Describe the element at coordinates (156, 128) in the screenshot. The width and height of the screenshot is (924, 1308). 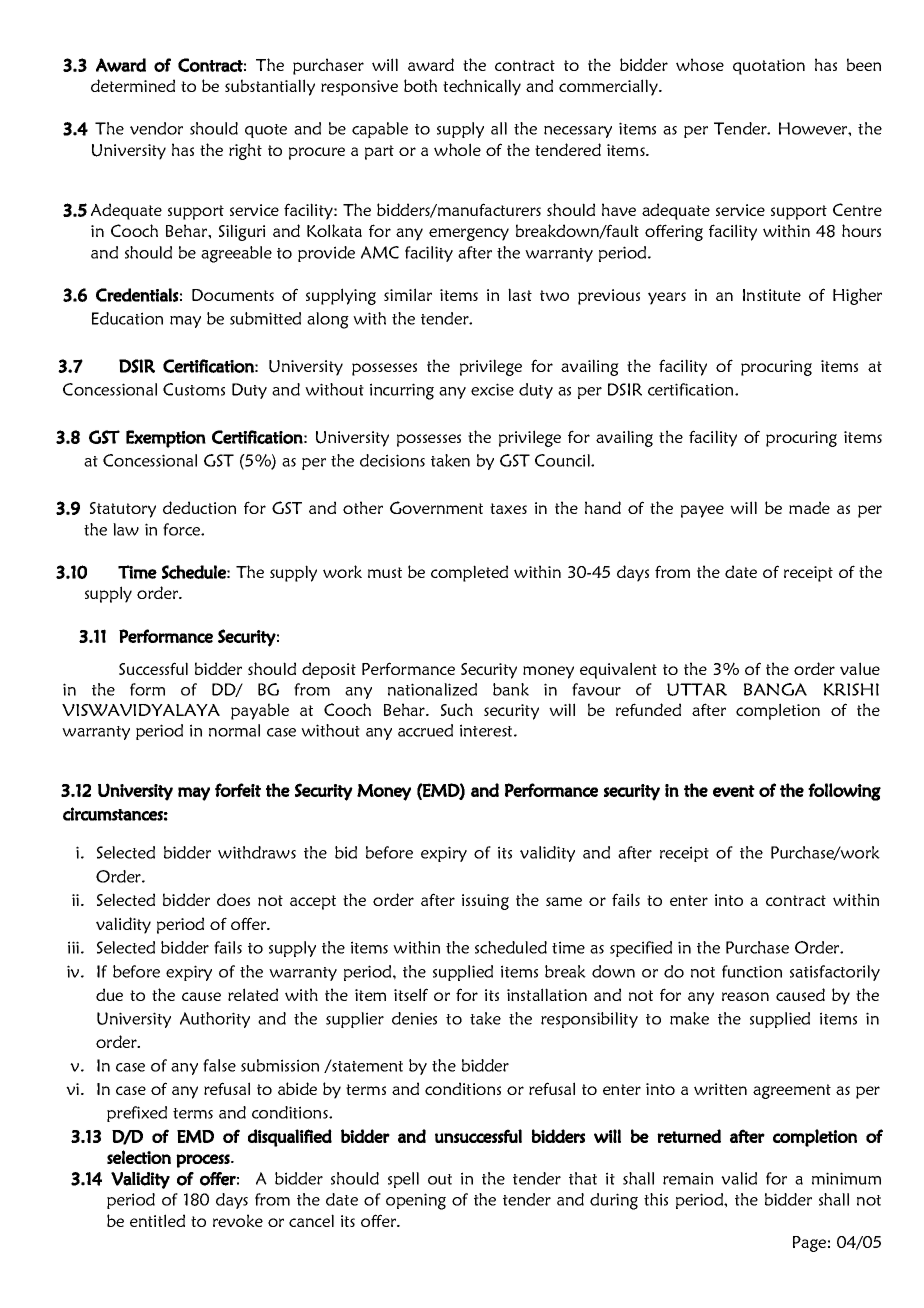
I see `vendor` at that location.
